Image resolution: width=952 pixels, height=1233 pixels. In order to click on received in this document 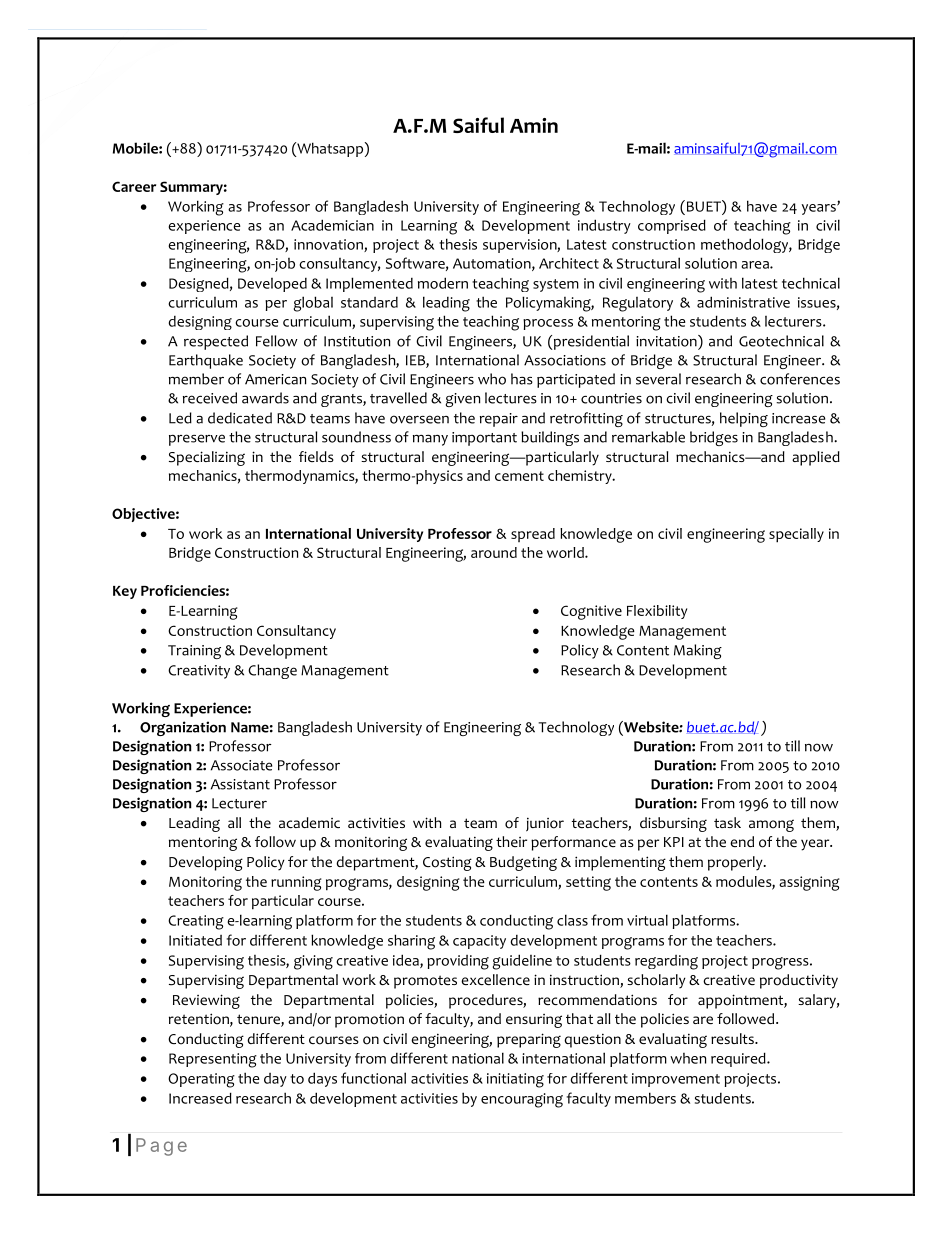, I will do `click(210, 398)`.
